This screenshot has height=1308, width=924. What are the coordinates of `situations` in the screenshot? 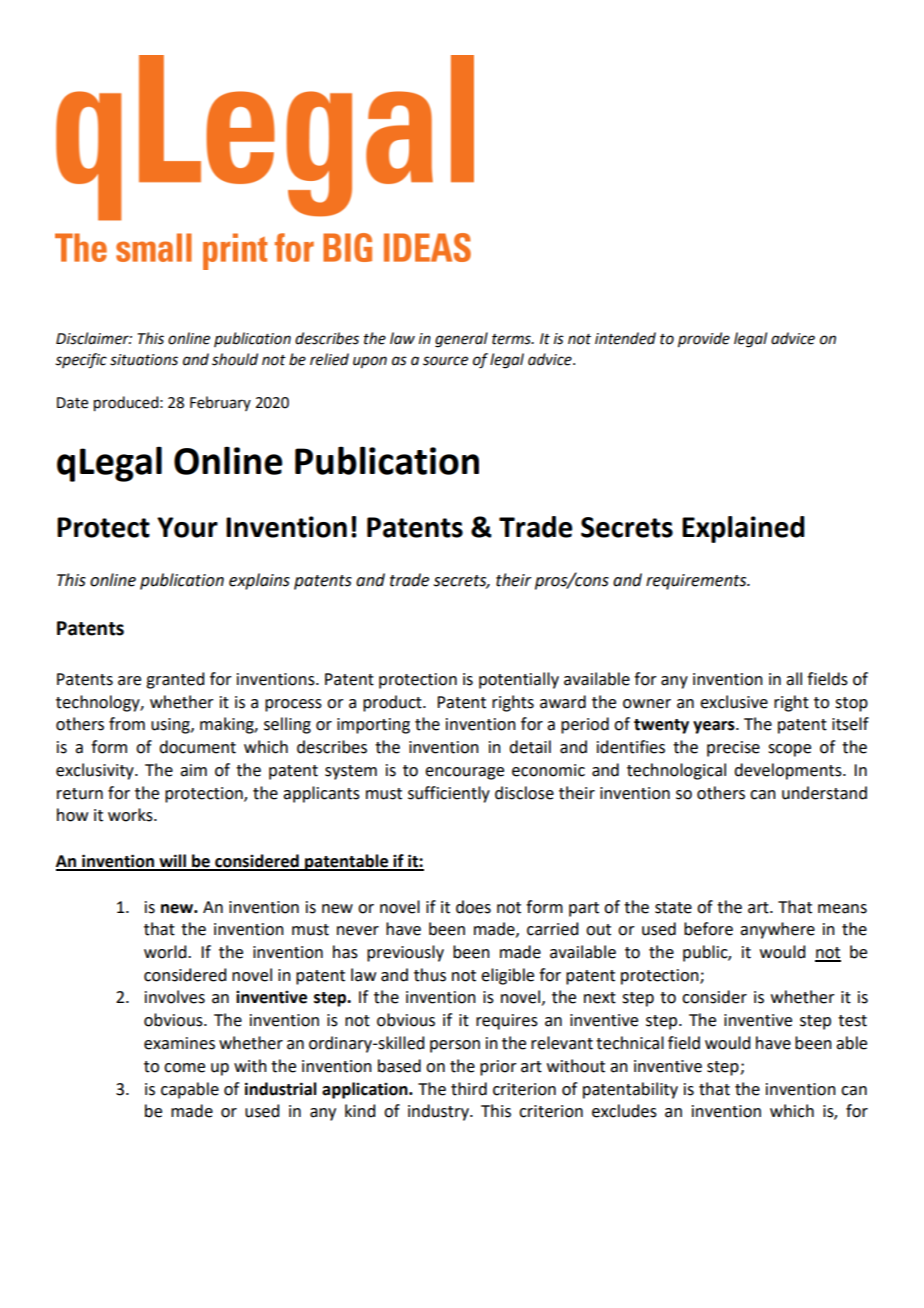 It's located at (144, 360).
